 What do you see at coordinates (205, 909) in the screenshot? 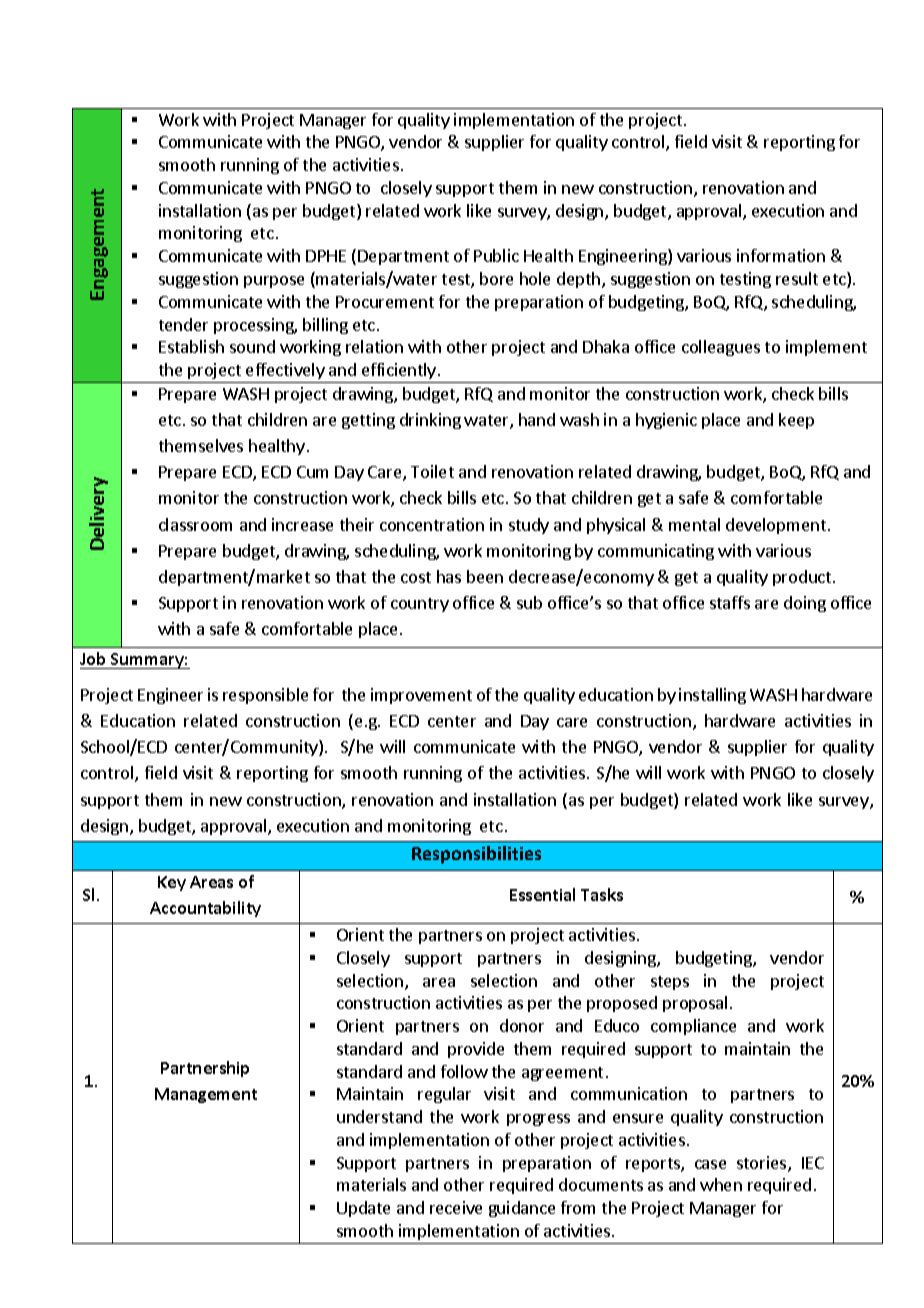
I see `Accountability` at bounding box center [205, 909].
